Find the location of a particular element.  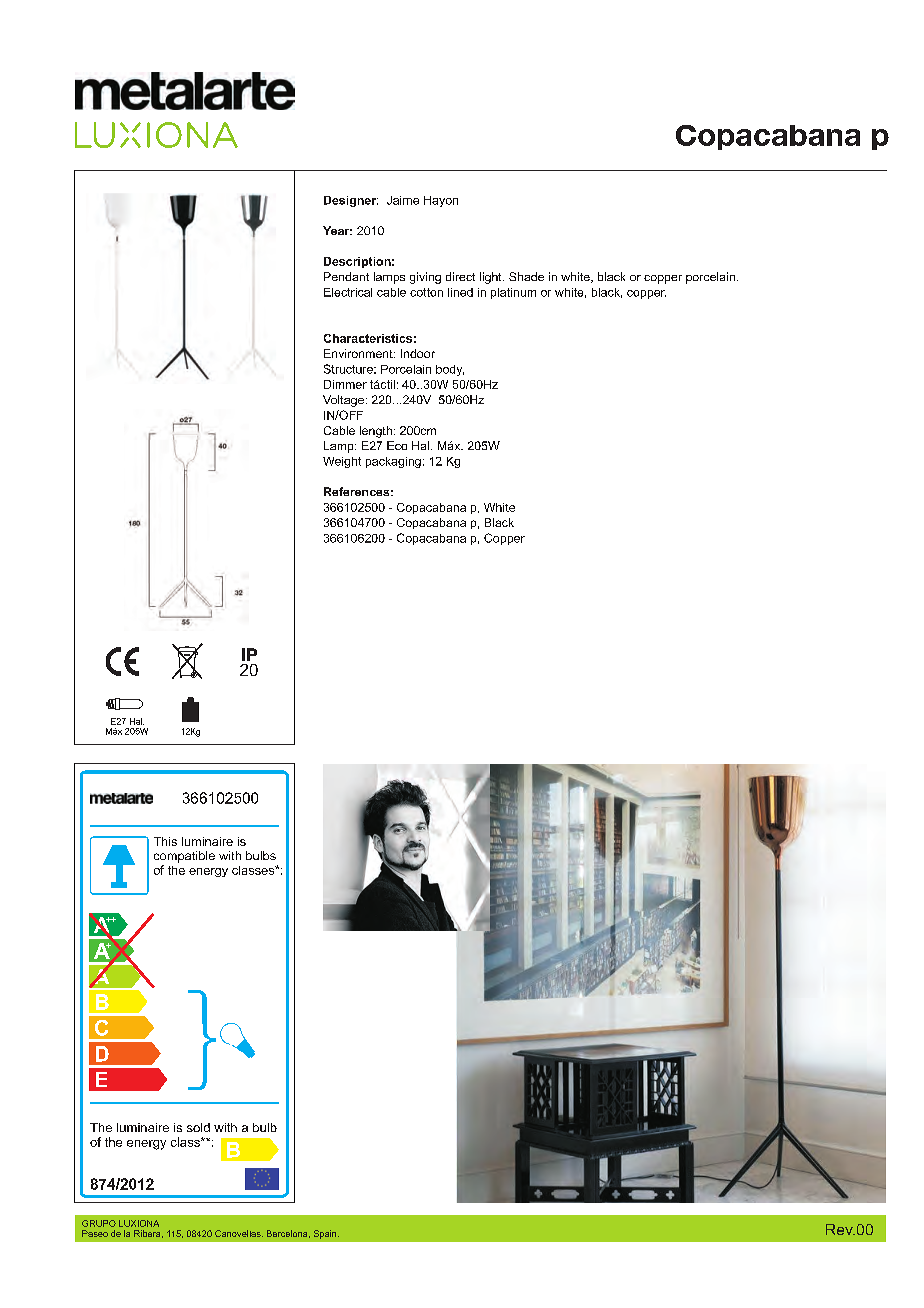

Pendant is located at coordinates (346, 276).
